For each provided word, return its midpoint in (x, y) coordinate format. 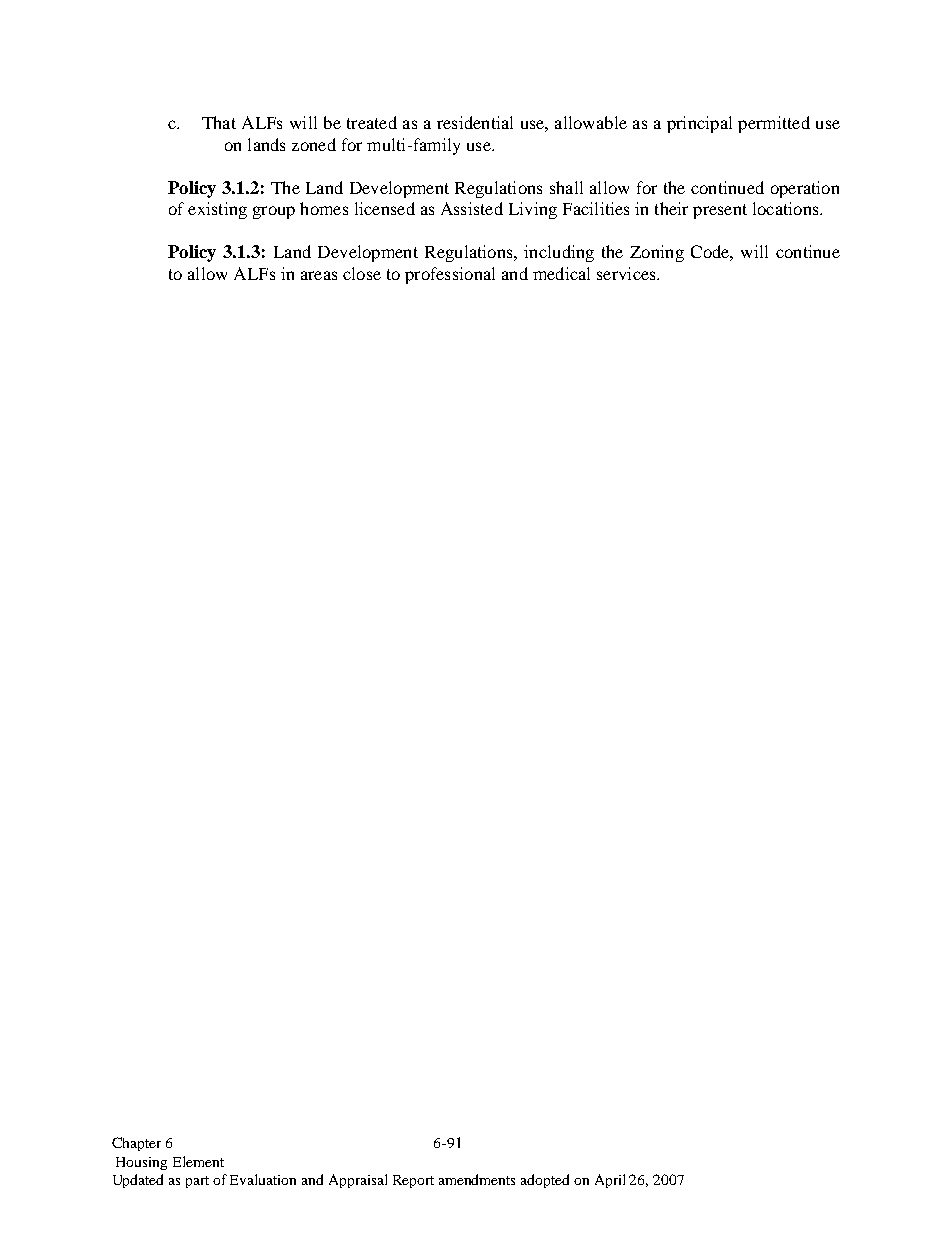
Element (198, 1161)
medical (561, 273)
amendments (477, 1179)
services (627, 273)
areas (319, 275)
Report (413, 1181)
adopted (545, 1181)
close (362, 273)
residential (475, 122)
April (610, 1181)
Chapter (136, 1144)
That (219, 122)
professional (450, 275)
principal (699, 124)
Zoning (657, 253)
